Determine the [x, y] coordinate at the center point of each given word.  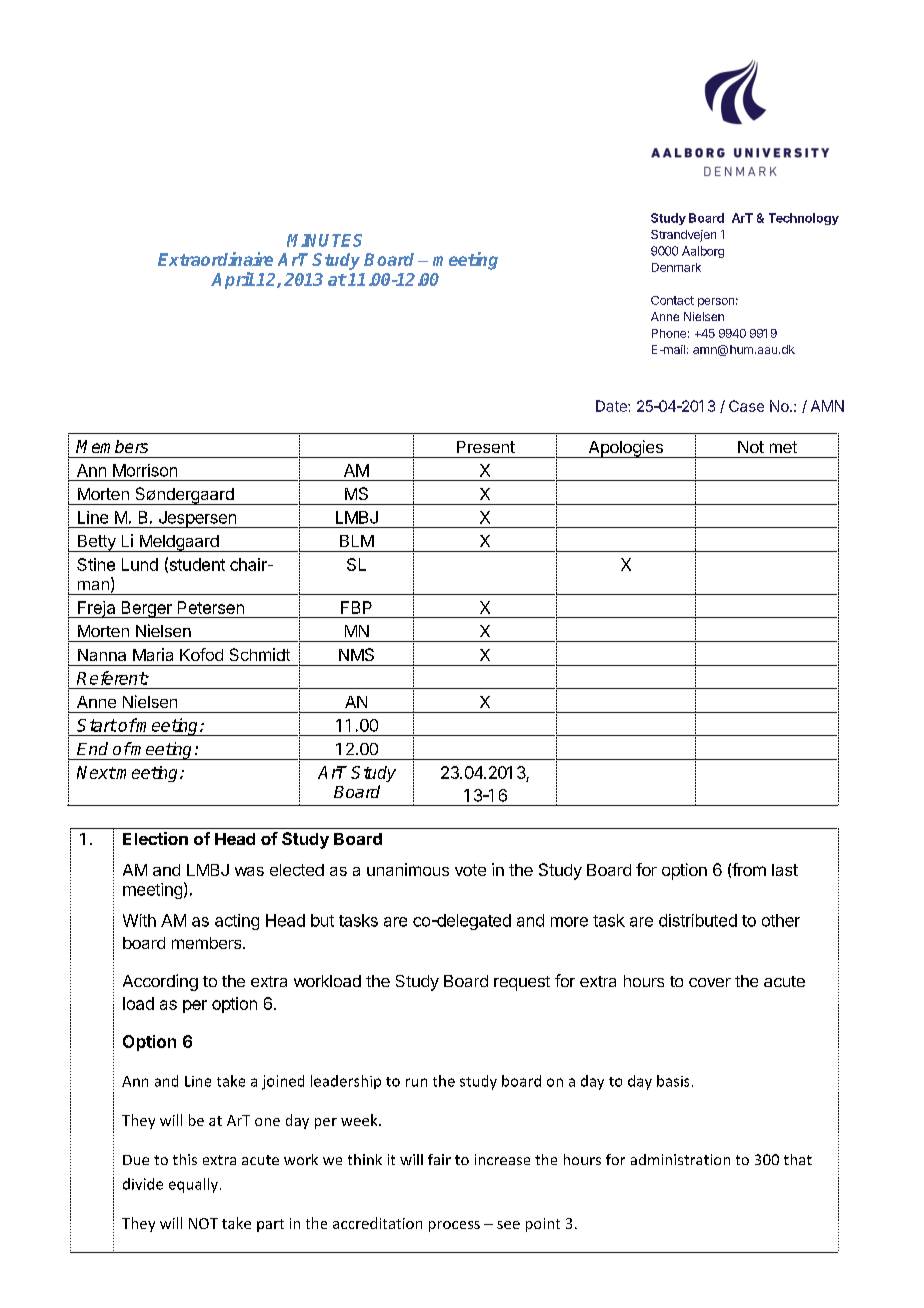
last [785, 870]
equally [193, 1185]
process [454, 1226]
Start [97, 725]
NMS [356, 654]
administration [680, 1159]
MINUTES [324, 240]
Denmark [676, 267]
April [233, 280]
